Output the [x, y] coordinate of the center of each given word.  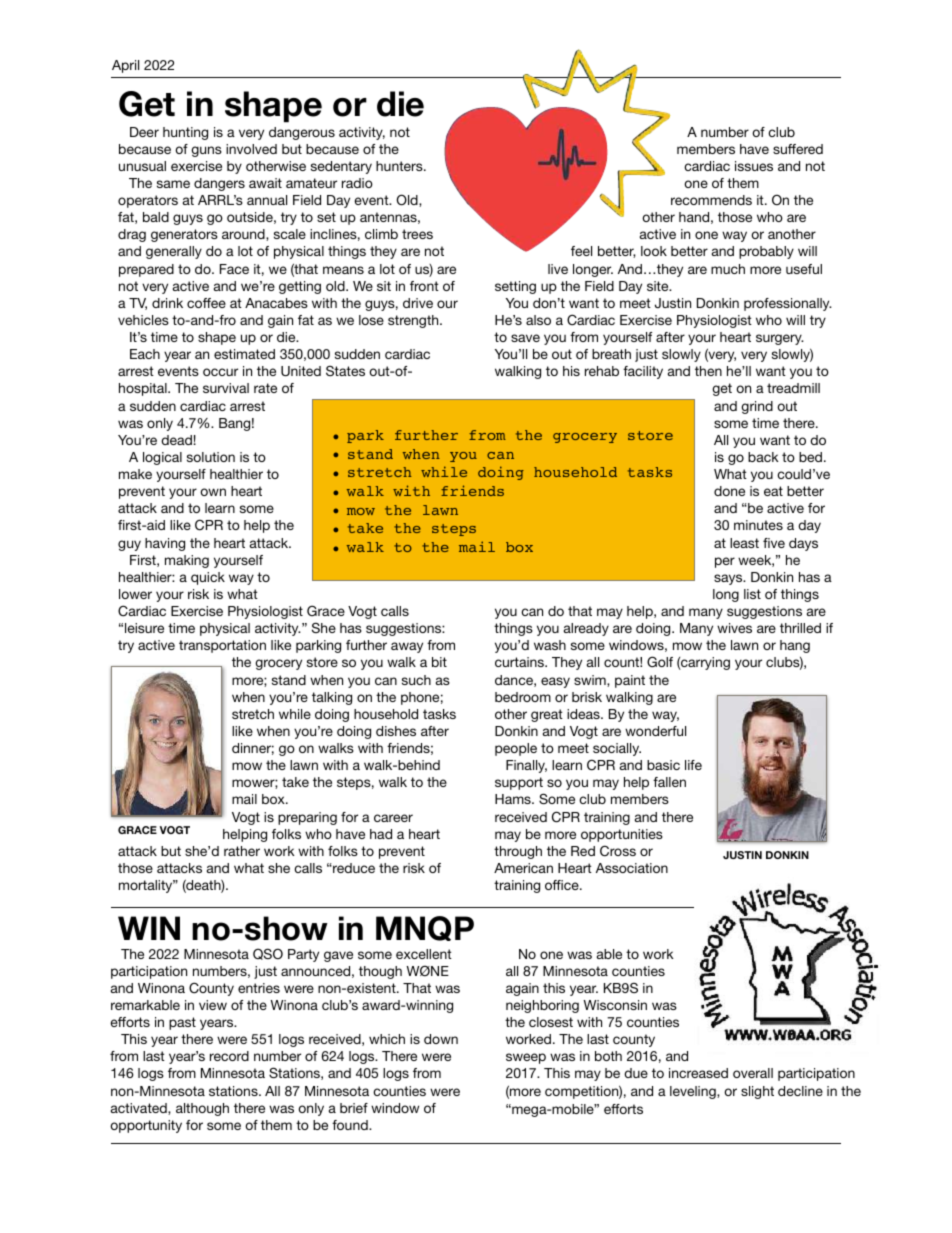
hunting [185, 133]
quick [208, 578]
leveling [694, 1092]
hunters [400, 166]
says [729, 579]
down [441, 1039]
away [407, 647]
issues [754, 166]
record [229, 1056]
